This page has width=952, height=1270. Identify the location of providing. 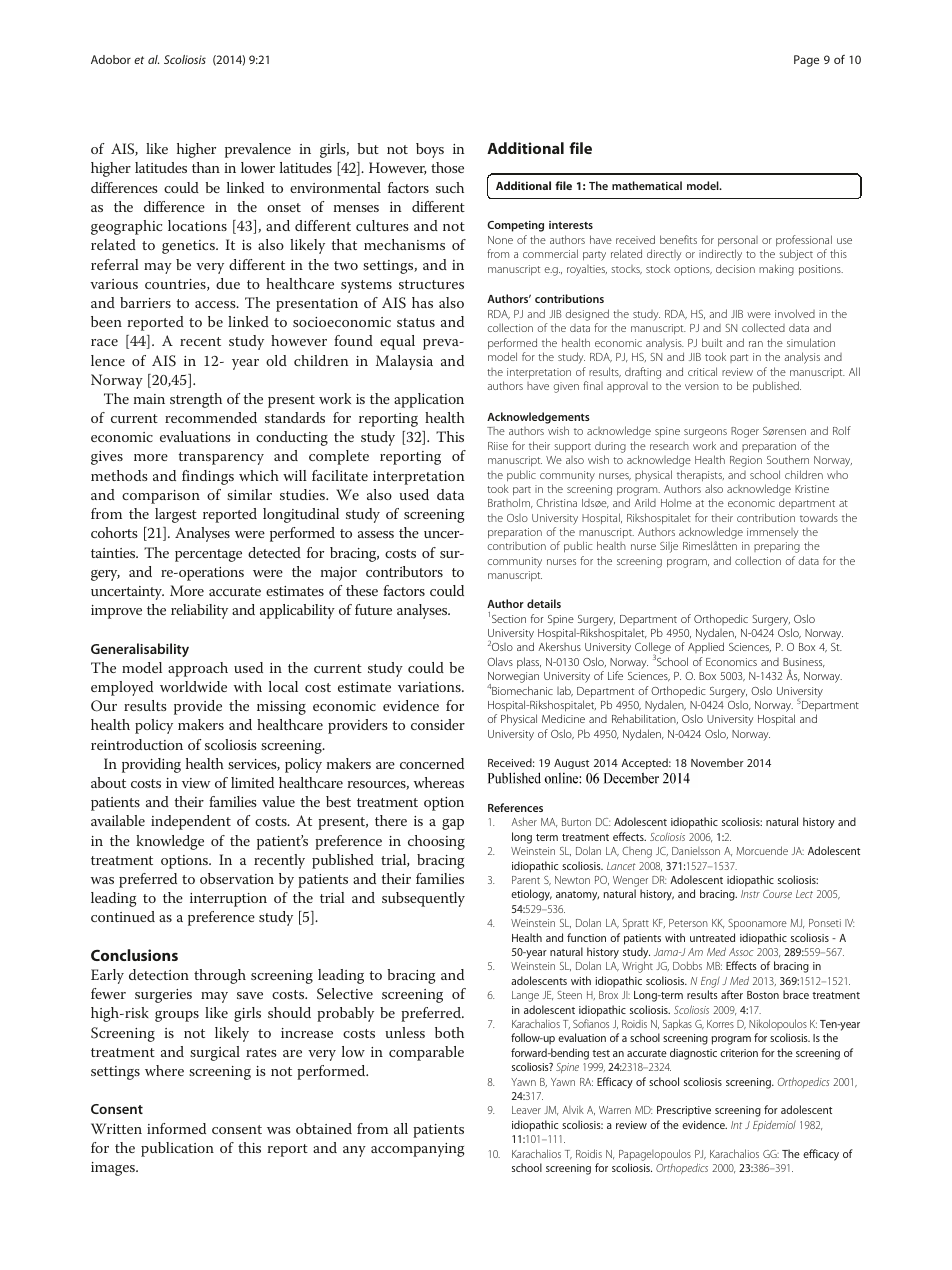
(151, 765).
